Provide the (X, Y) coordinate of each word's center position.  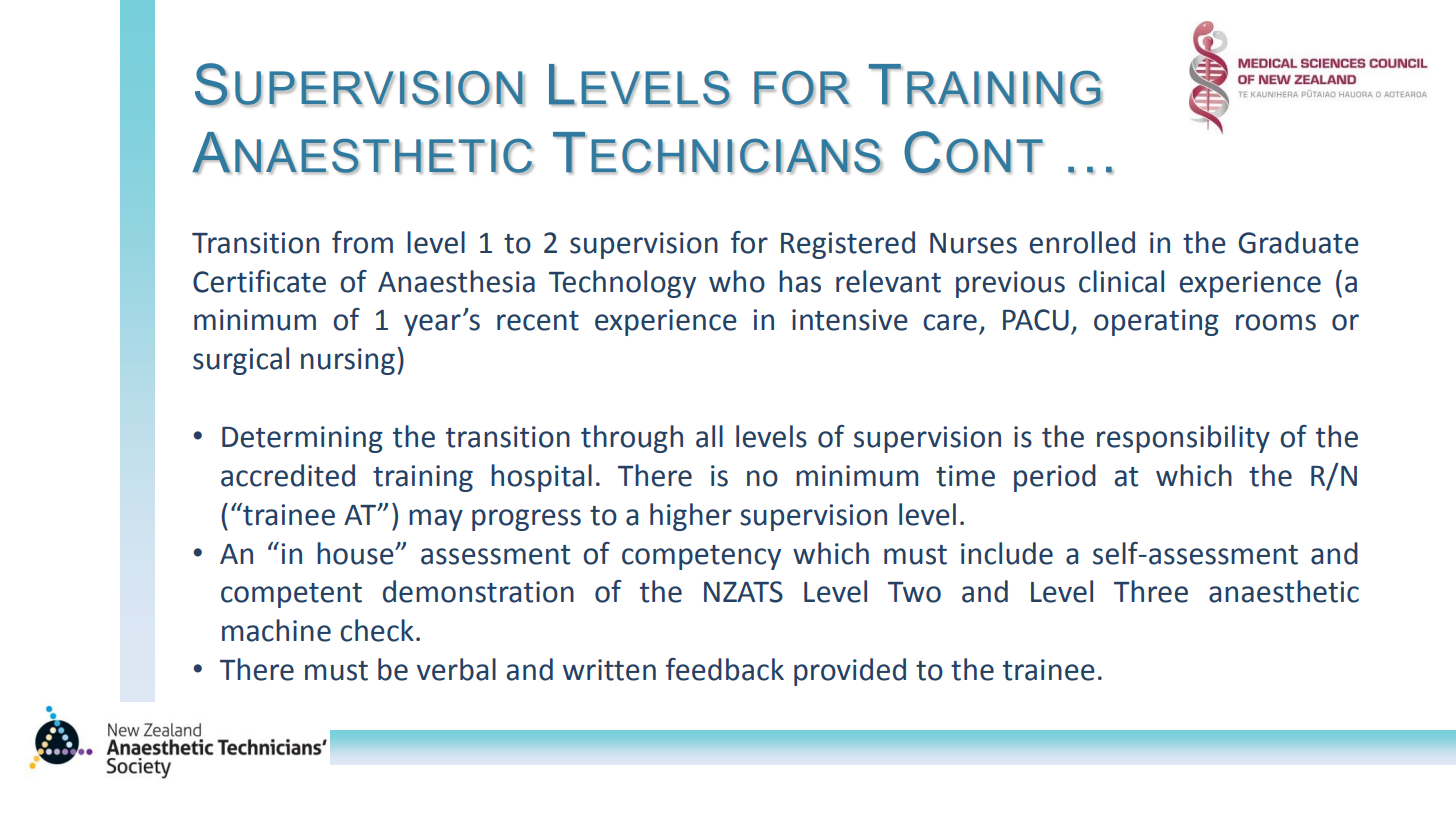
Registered (848, 245)
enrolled (1082, 242)
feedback (725, 669)
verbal (456, 669)
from (362, 242)
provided (850, 672)
